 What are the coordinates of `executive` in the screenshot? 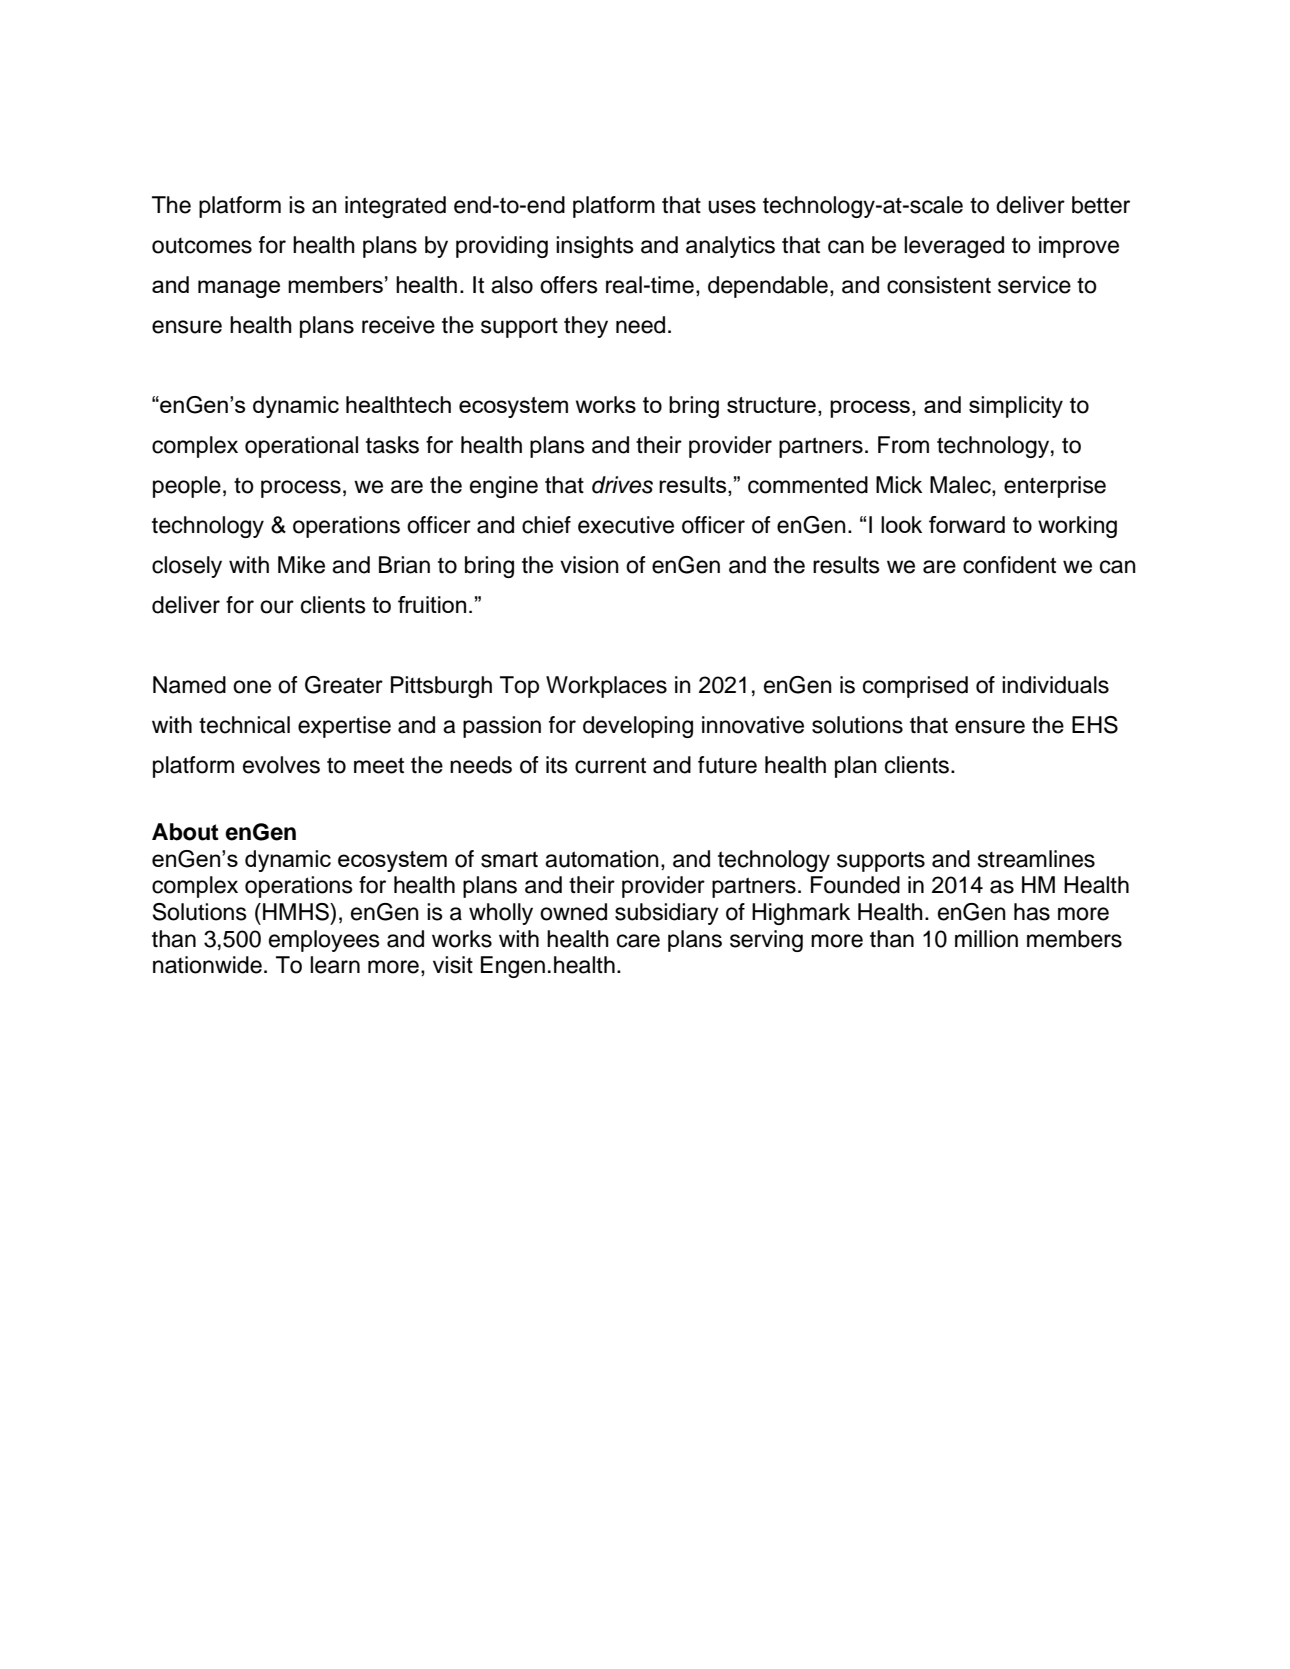 It's located at (626, 525).
